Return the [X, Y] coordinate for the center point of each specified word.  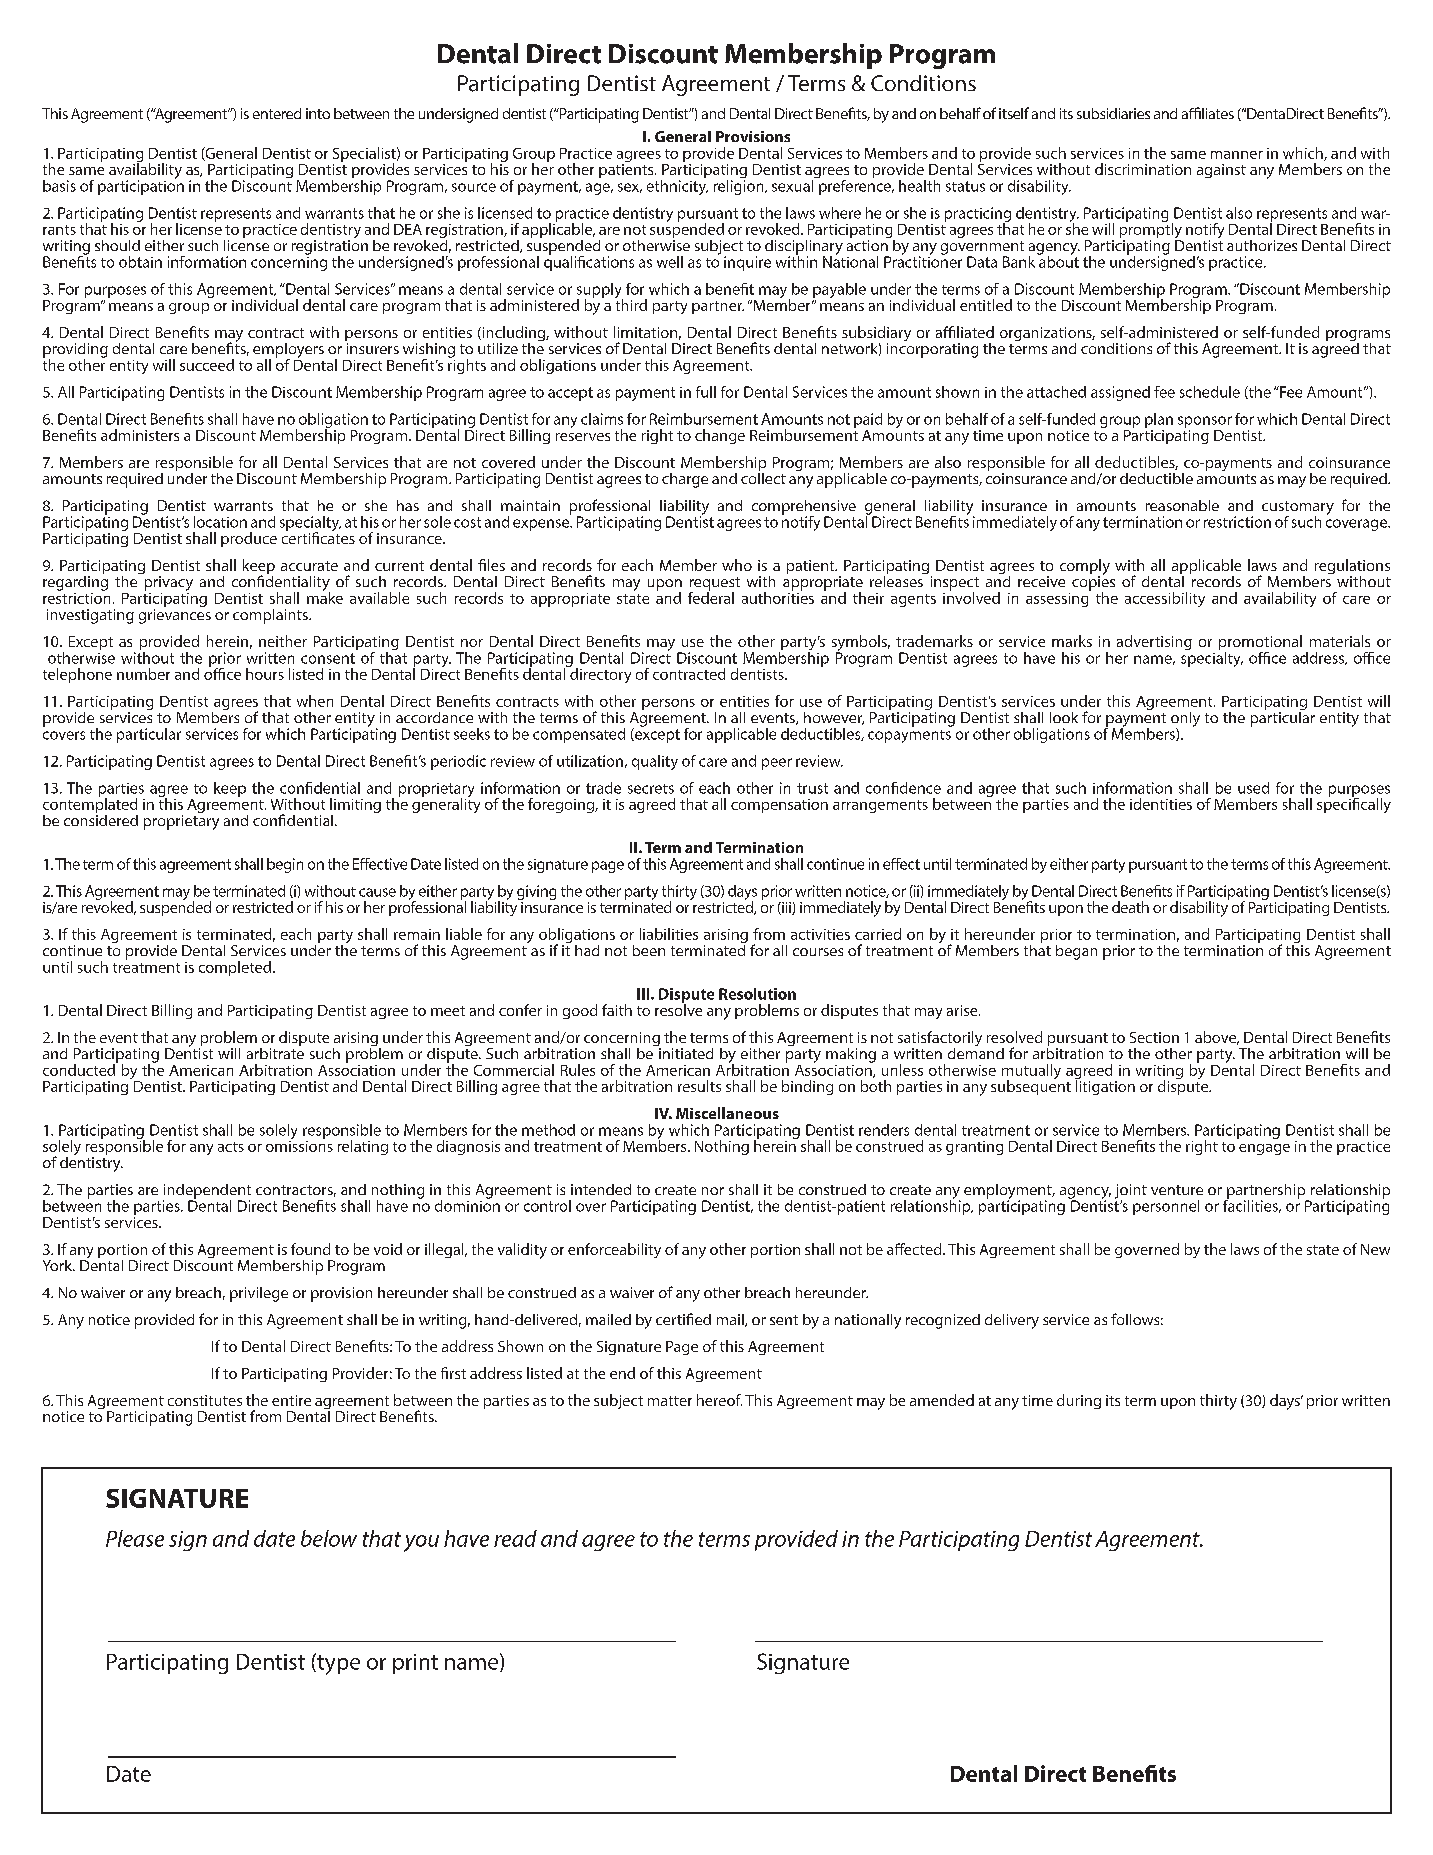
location [220, 522]
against [1221, 171]
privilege [259, 1294]
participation [141, 186]
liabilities [669, 934]
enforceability [614, 1250]
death [1130, 907]
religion [740, 186]
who [737, 565]
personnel [1166, 1207]
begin [285, 865]
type [337, 1664]
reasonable [1182, 505]
